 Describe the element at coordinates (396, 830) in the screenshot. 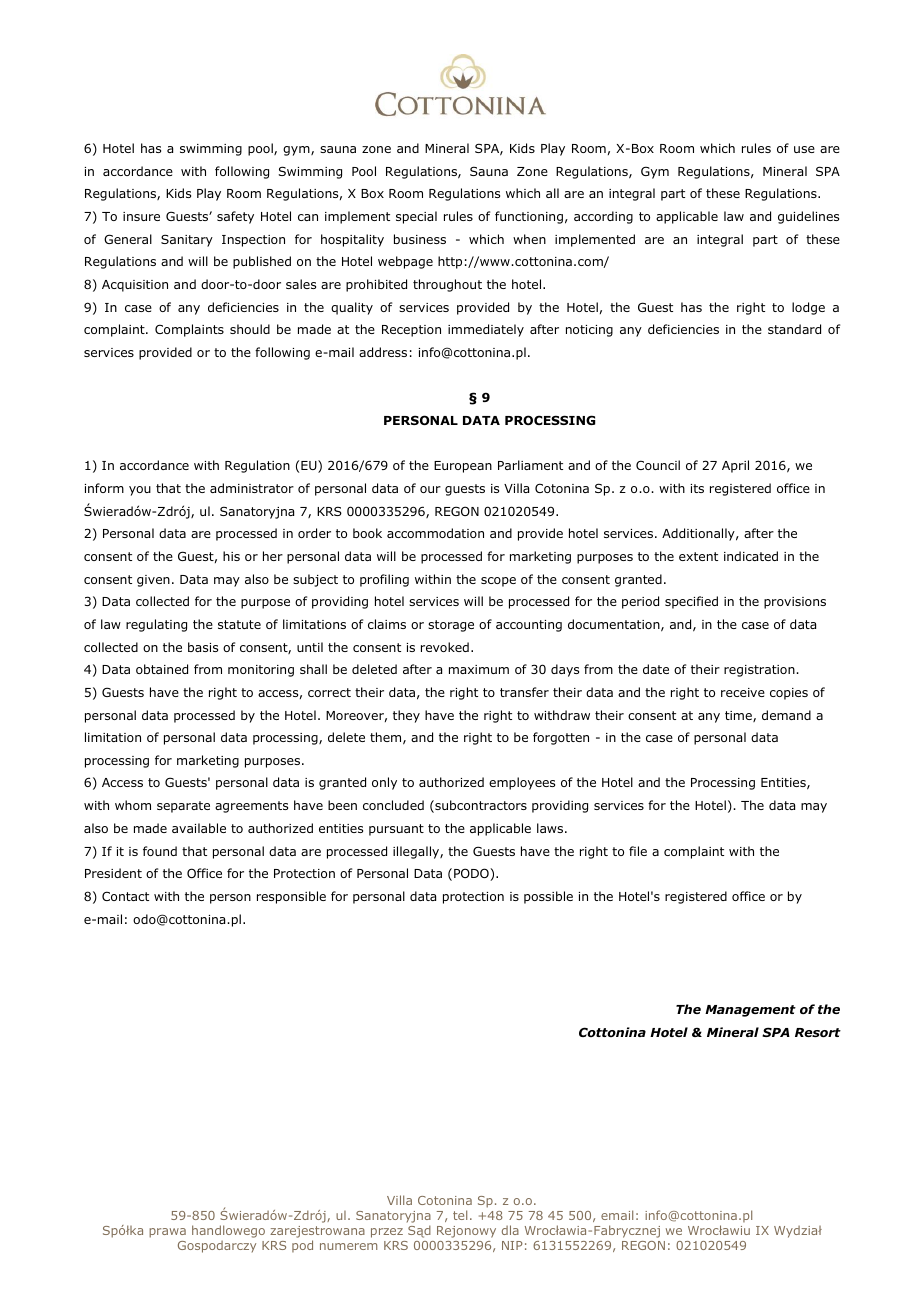

I see `pursuant` at that location.
